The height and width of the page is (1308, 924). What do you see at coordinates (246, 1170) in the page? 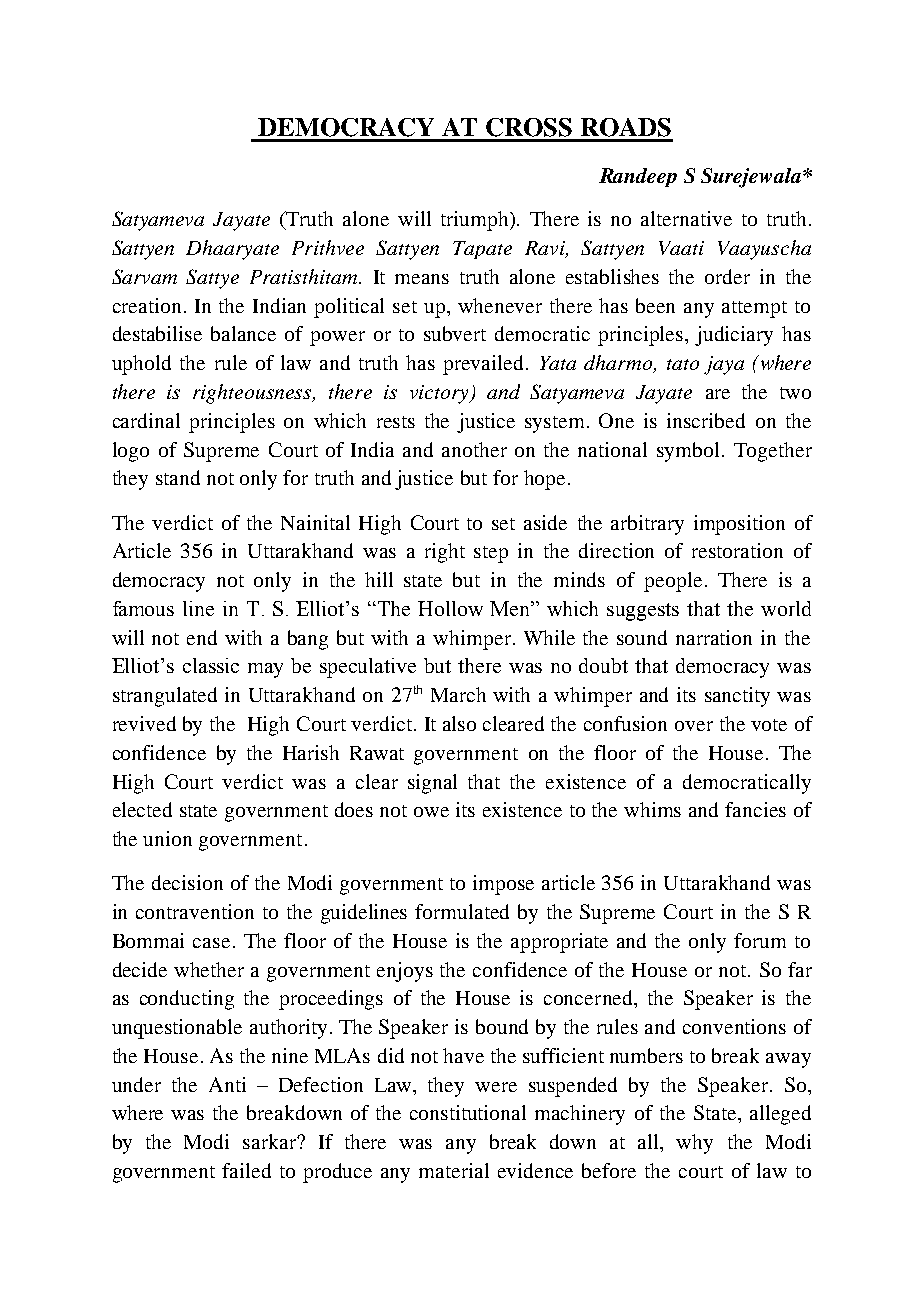
I see `failed` at bounding box center [246, 1170].
